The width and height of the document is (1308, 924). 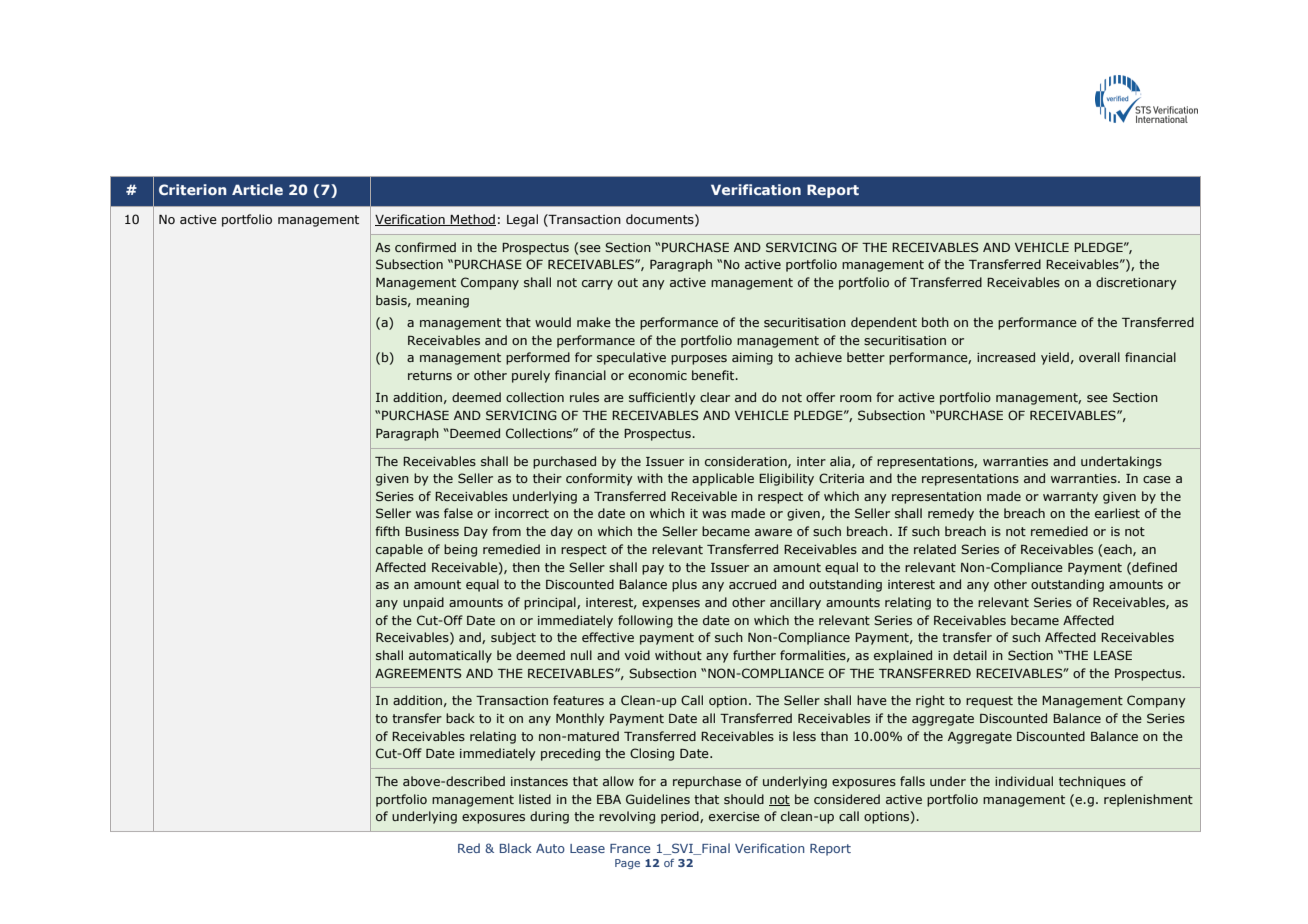 I want to click on France, so click(x=630, y=848).
